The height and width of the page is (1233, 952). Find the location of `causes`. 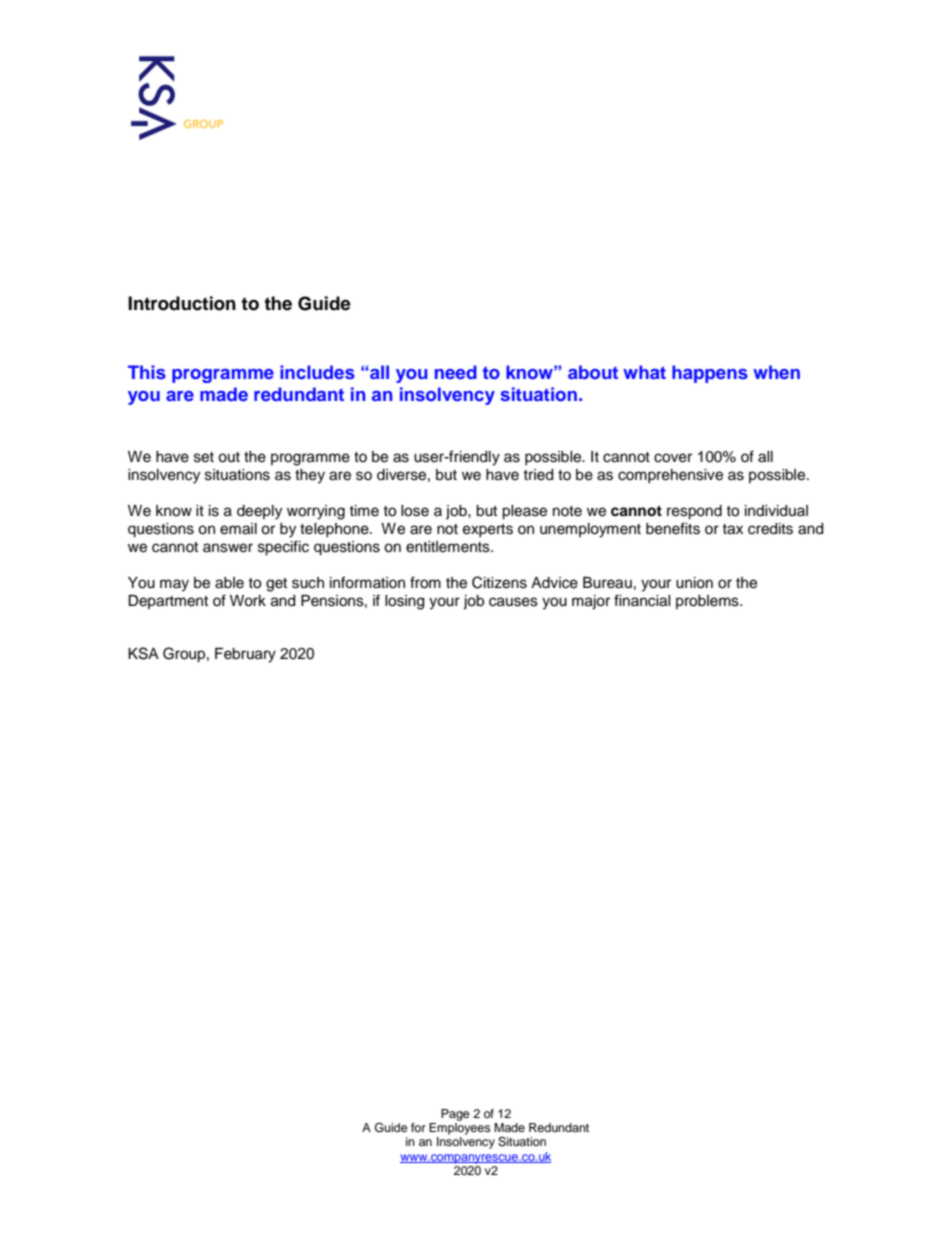

causes is located at coordinates (513, 602).
